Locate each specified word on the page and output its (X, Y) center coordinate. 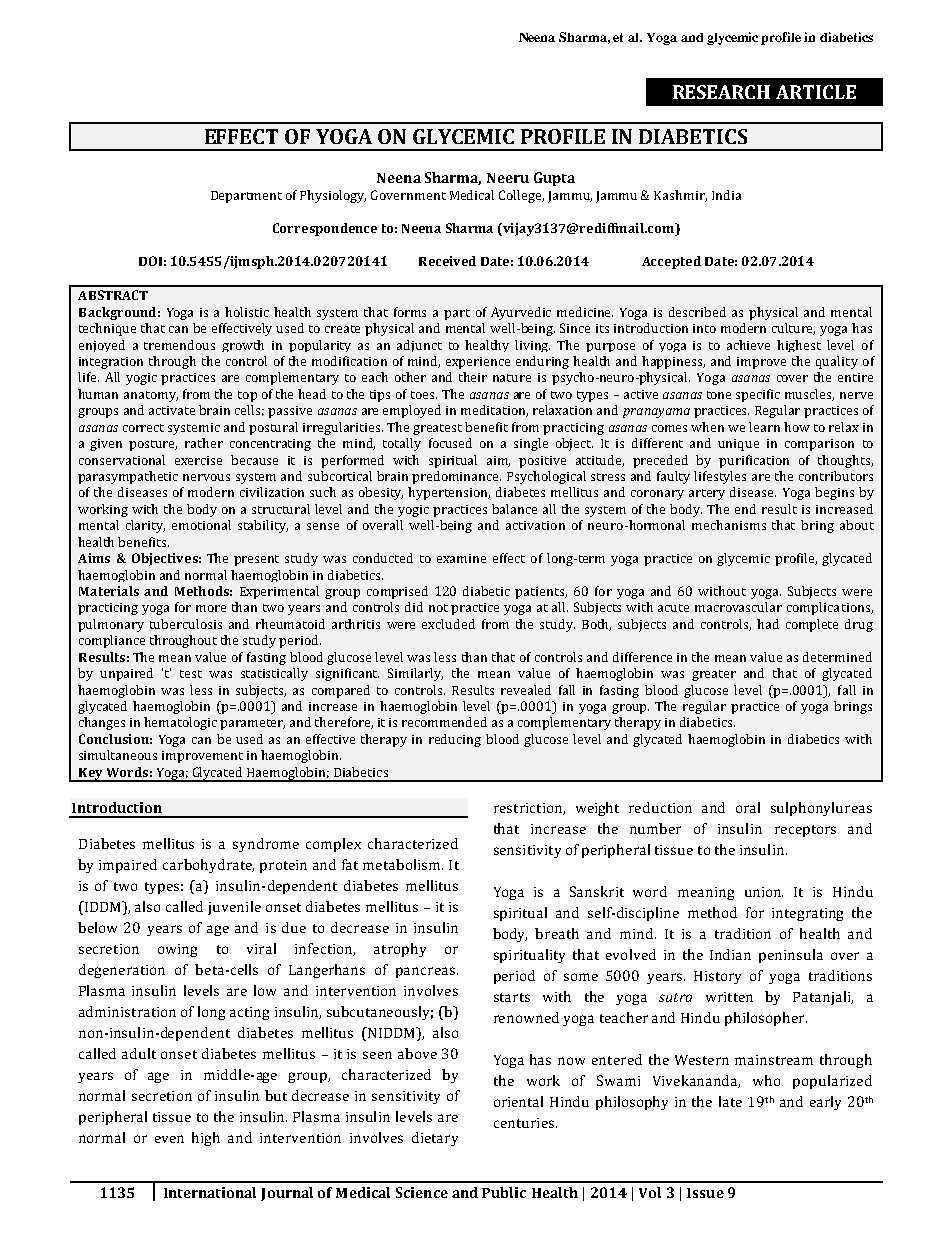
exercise (198, 460)
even (169, 1139)
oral (748, 807)
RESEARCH (721, 92)
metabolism (403, 864)
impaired (128, 866)
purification (754, 461)
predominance (456, 477)
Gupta (554, 179)
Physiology (333, 196)
